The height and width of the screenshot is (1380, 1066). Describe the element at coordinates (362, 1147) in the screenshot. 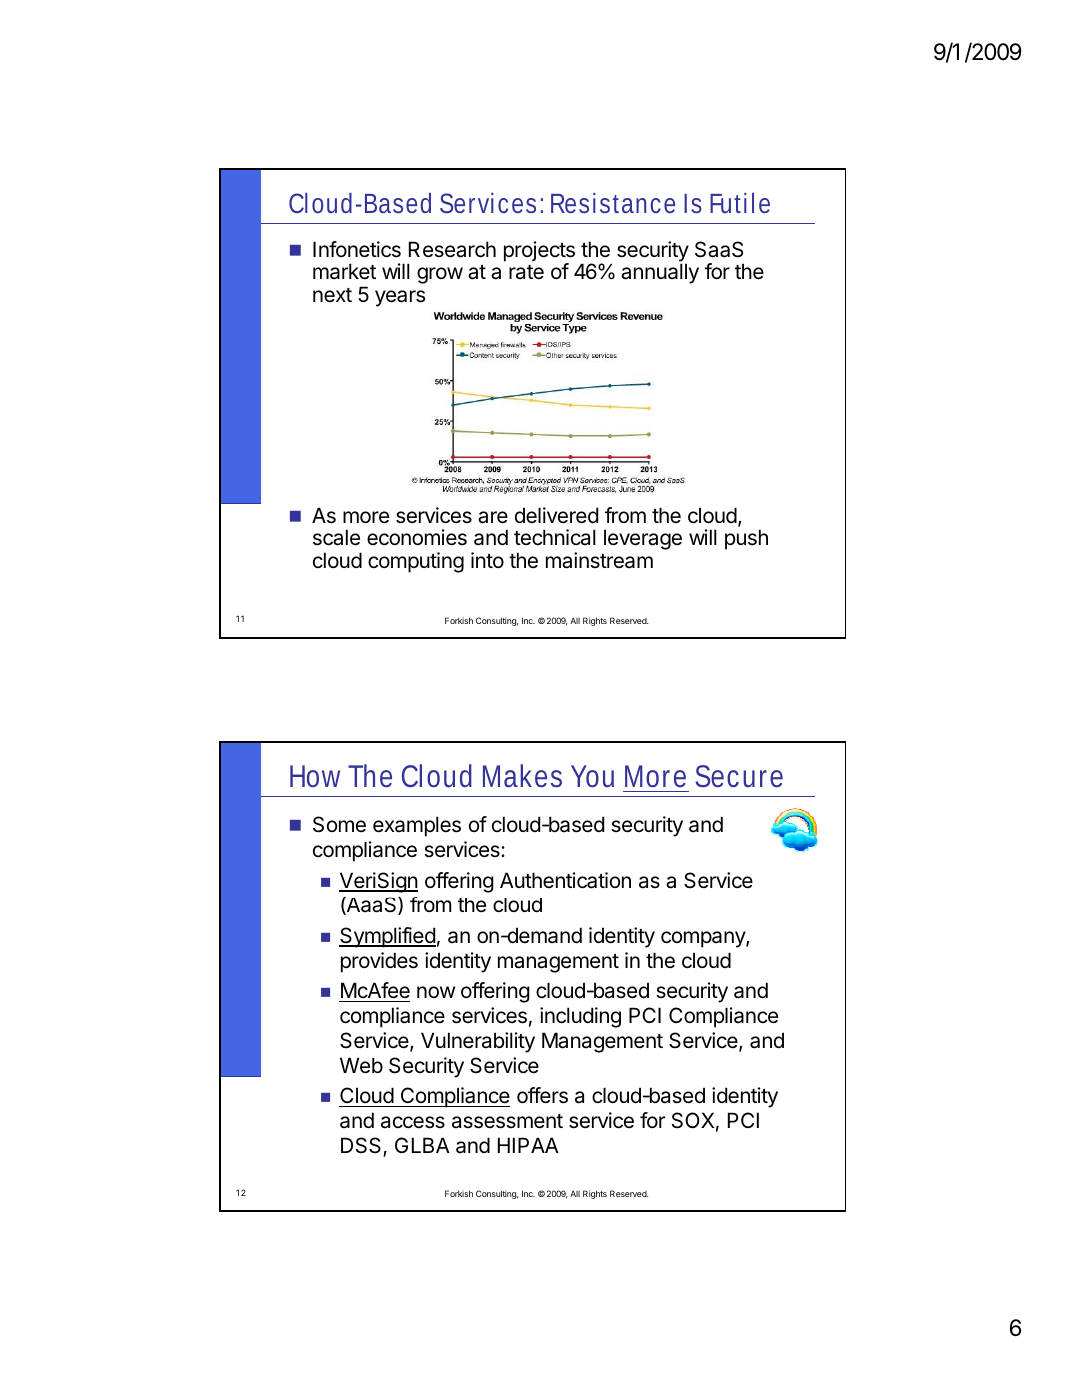

I see `DSS` at that location.
